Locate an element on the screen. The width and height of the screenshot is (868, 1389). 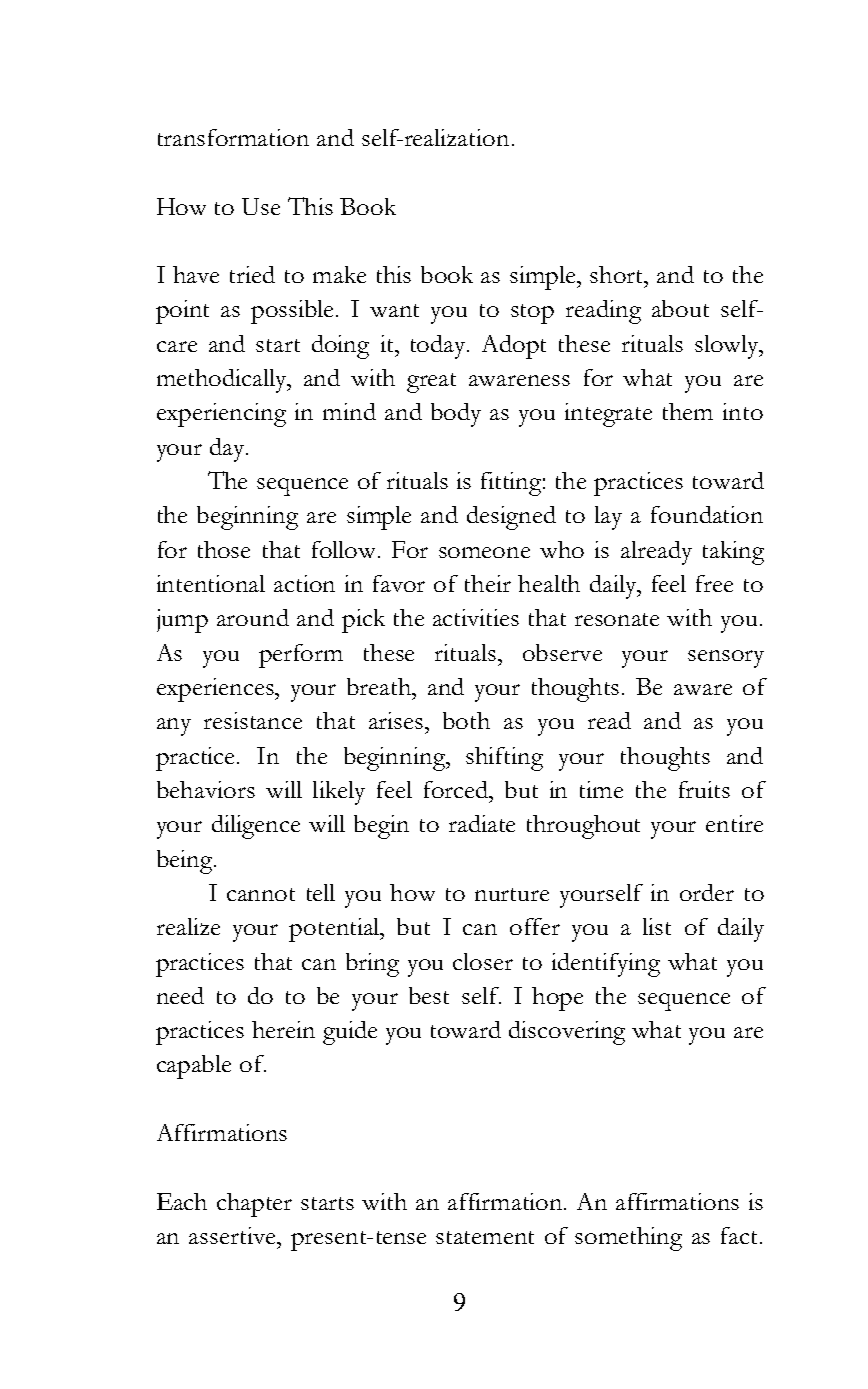
short is located at coordinates (618, 274).
